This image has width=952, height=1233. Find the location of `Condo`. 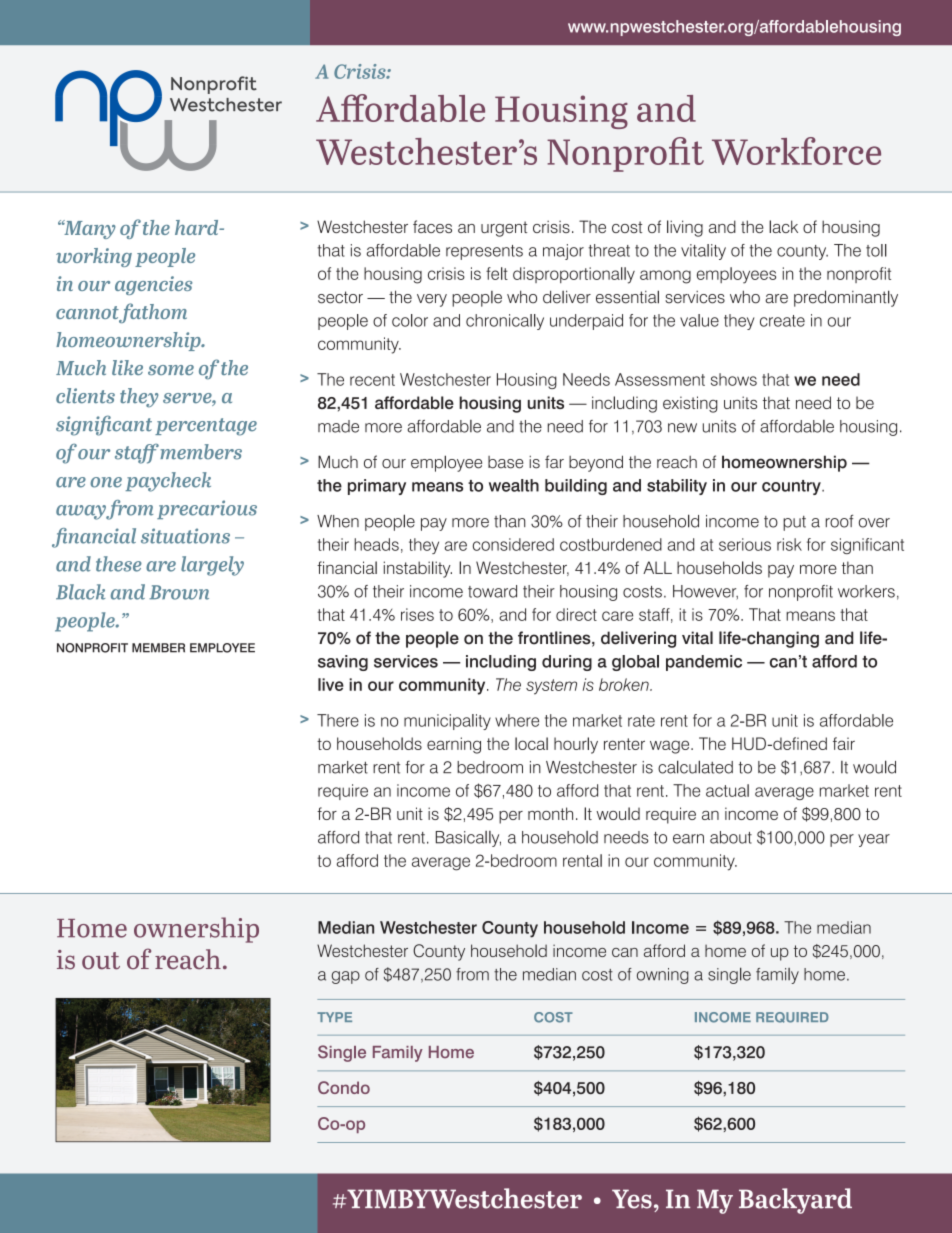

Condo is located at coordinates (344, 1087).
